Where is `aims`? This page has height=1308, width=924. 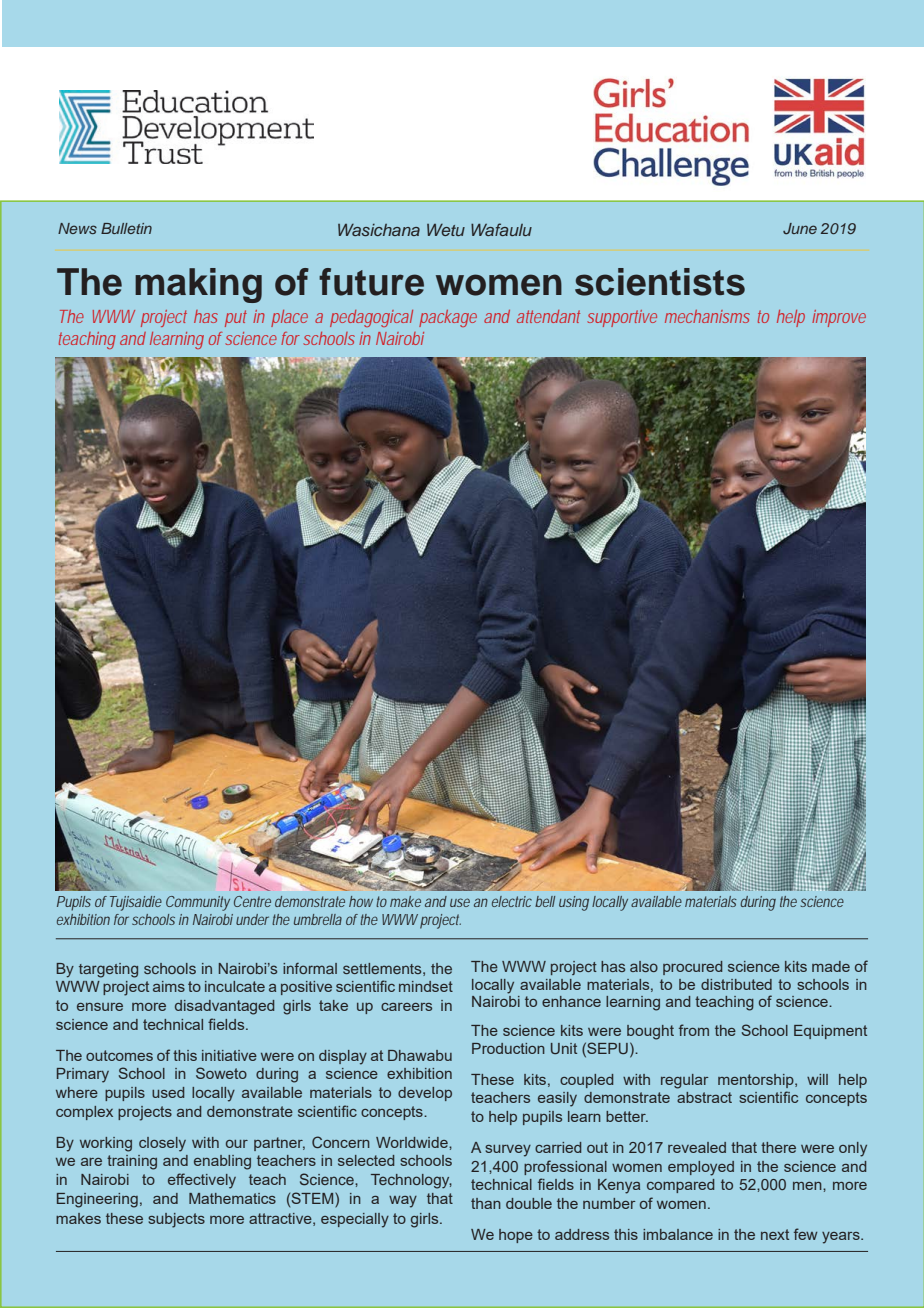
aims is located at coordinates (169, 986).
